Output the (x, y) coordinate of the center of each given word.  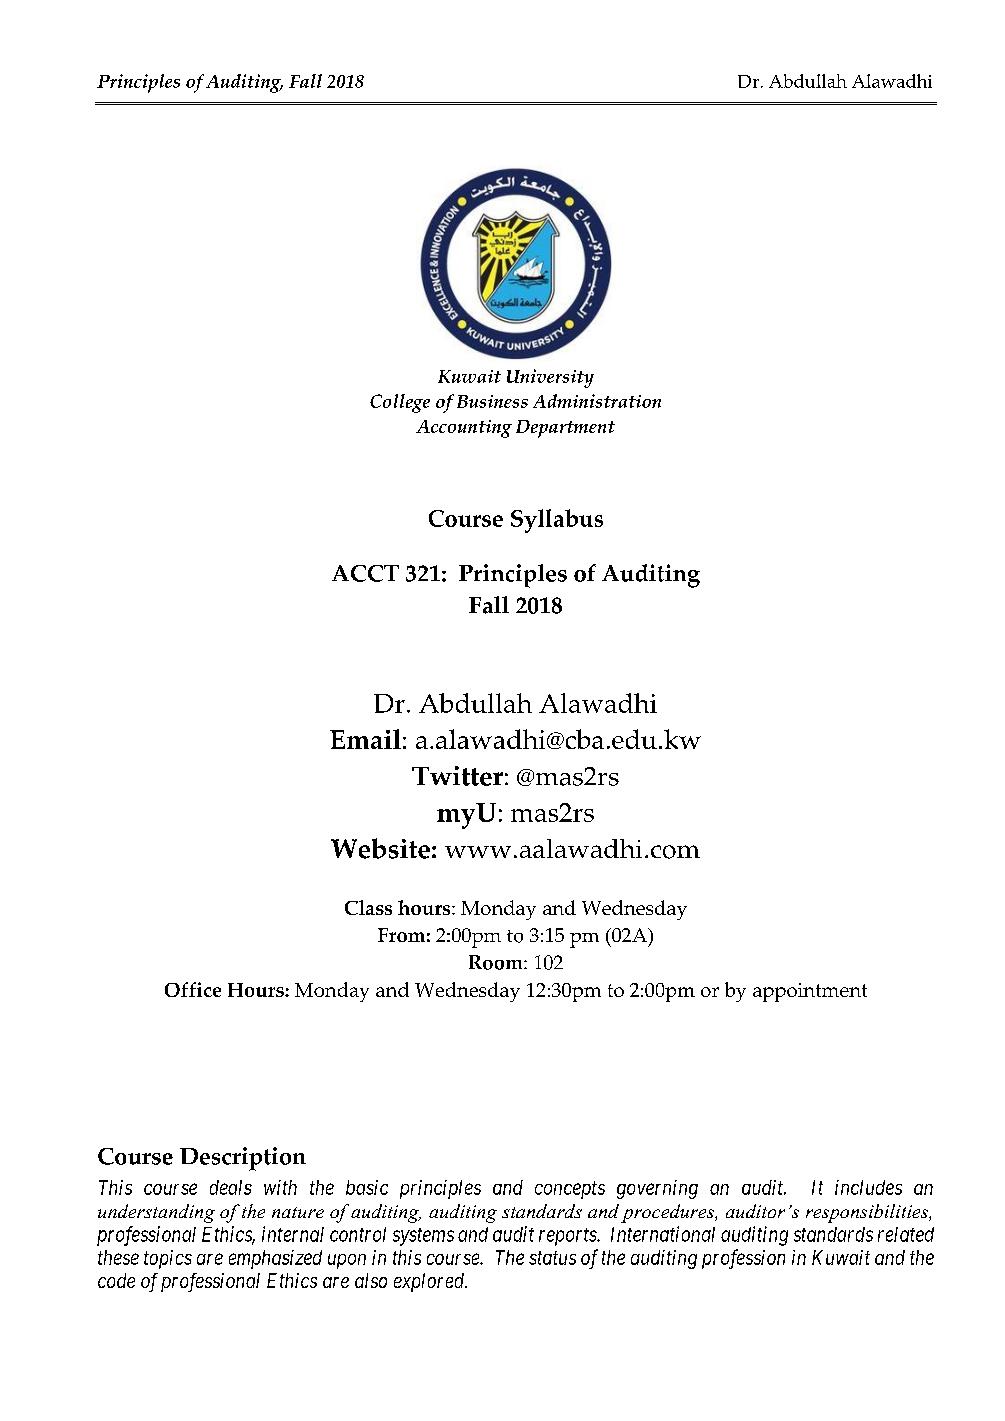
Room (497, 962)
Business (492, 401)
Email (365, 739)
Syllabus (557, 521)
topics (168, 1259)
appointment (810, 992)
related (906, 1234)
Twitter (457, 776)
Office (193, 989)
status (552, 1258)
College (400, 403)
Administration (597, 401)
